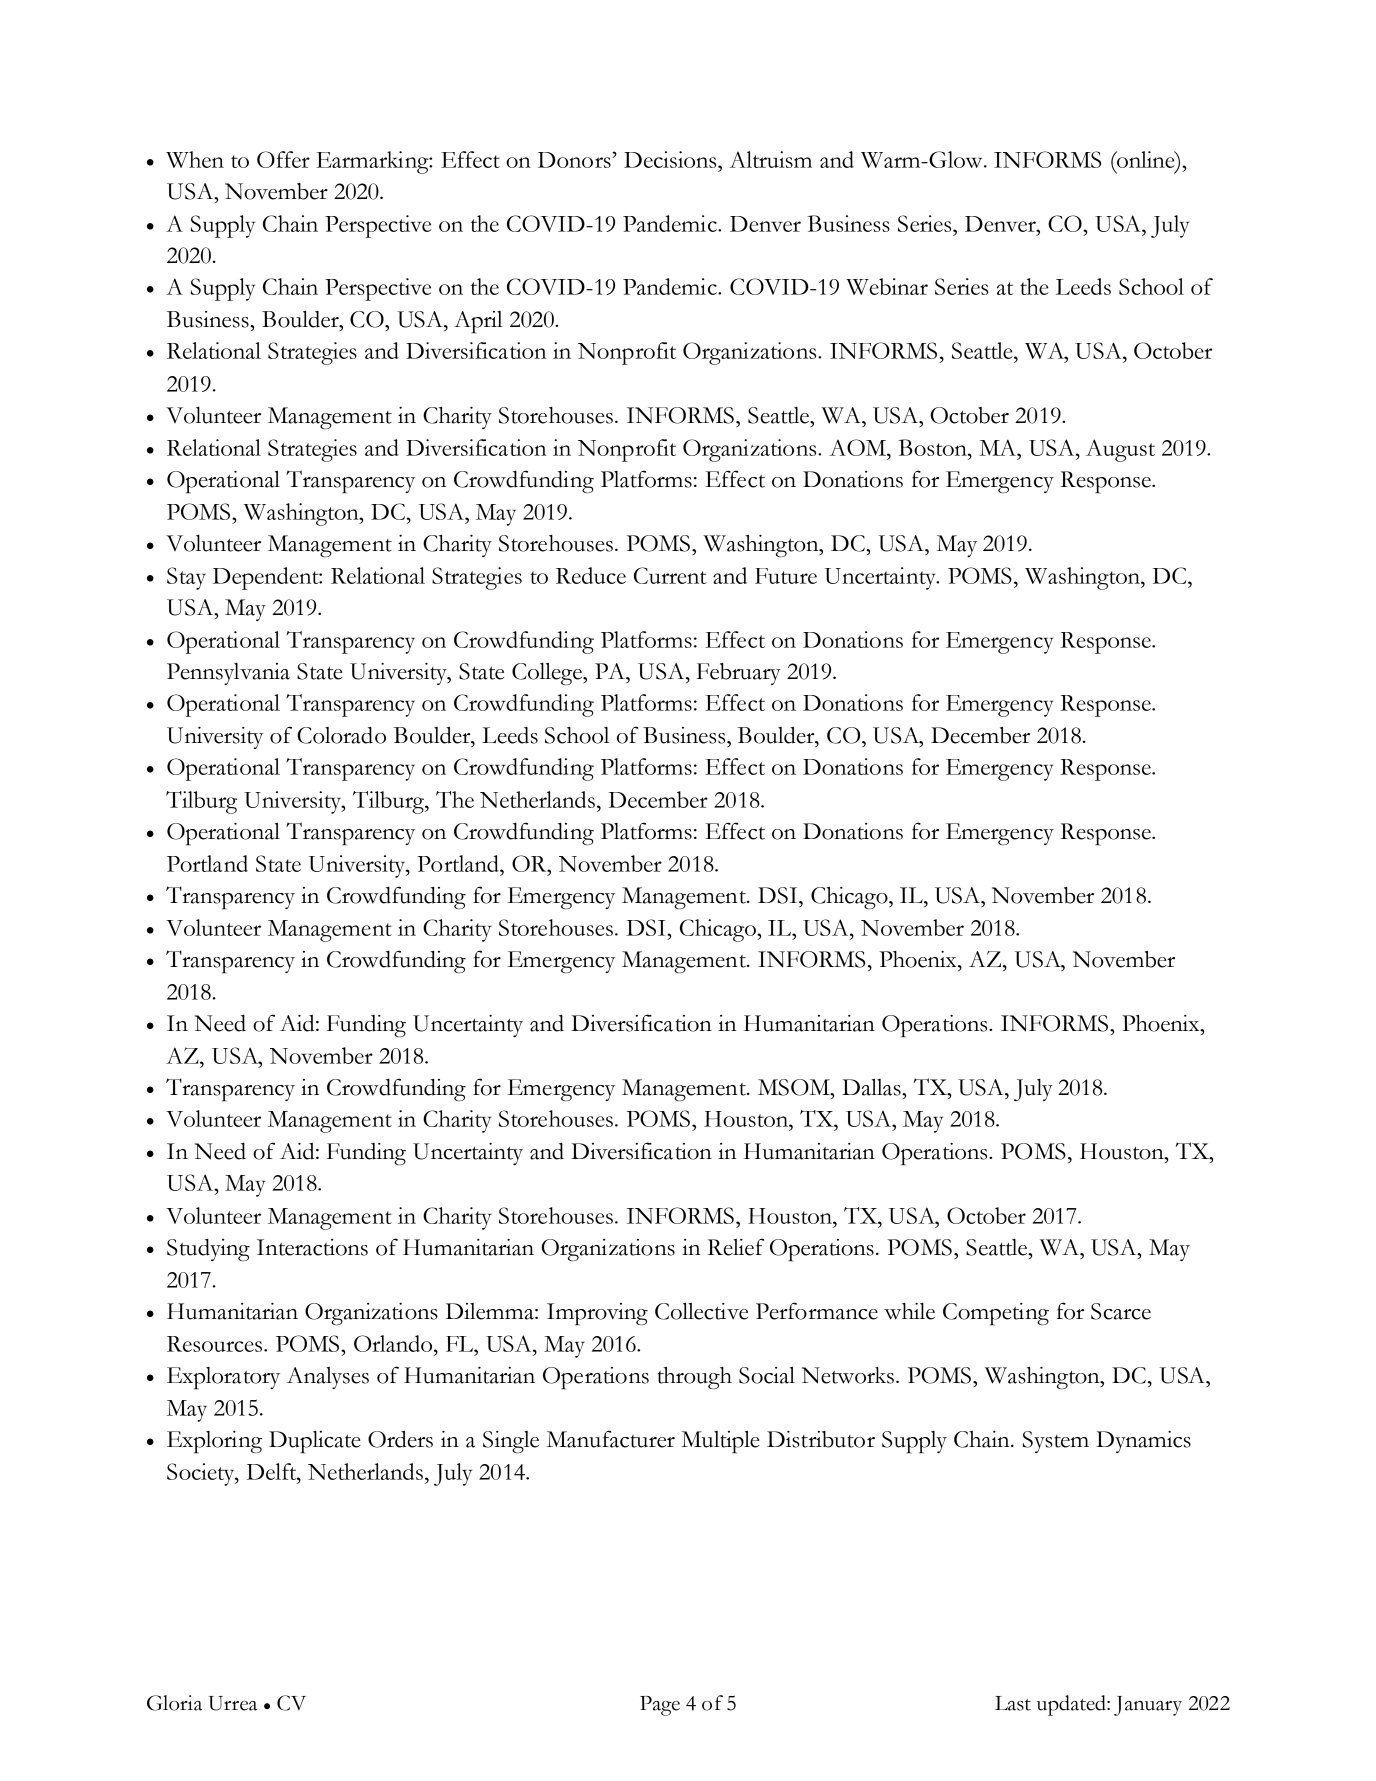  Describe the element at coordinates (660, 1706) in the screenshot. I see `Page` at that location.
